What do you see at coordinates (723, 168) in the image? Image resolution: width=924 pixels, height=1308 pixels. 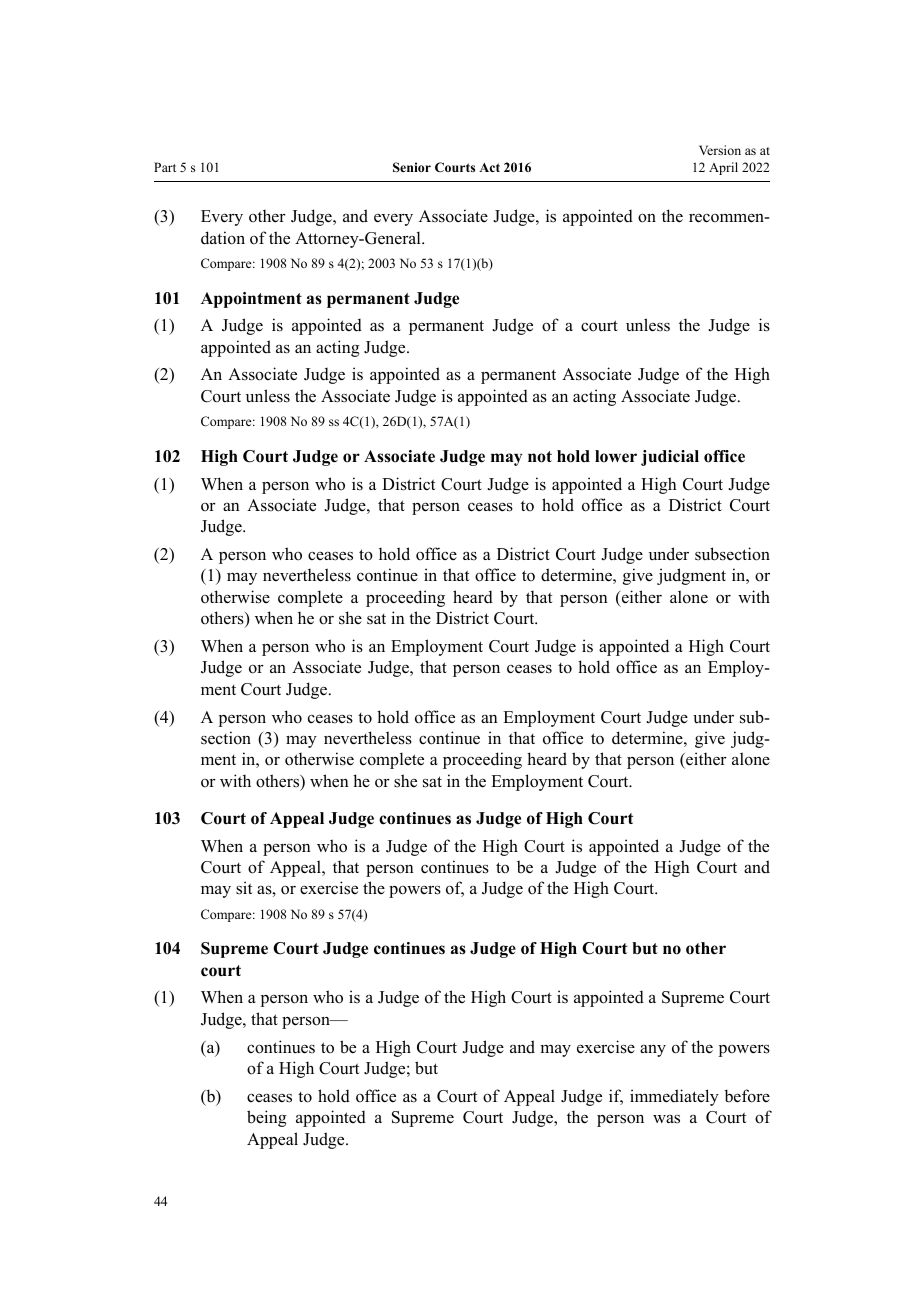 I see `April` at bounding box center [723, 168].
